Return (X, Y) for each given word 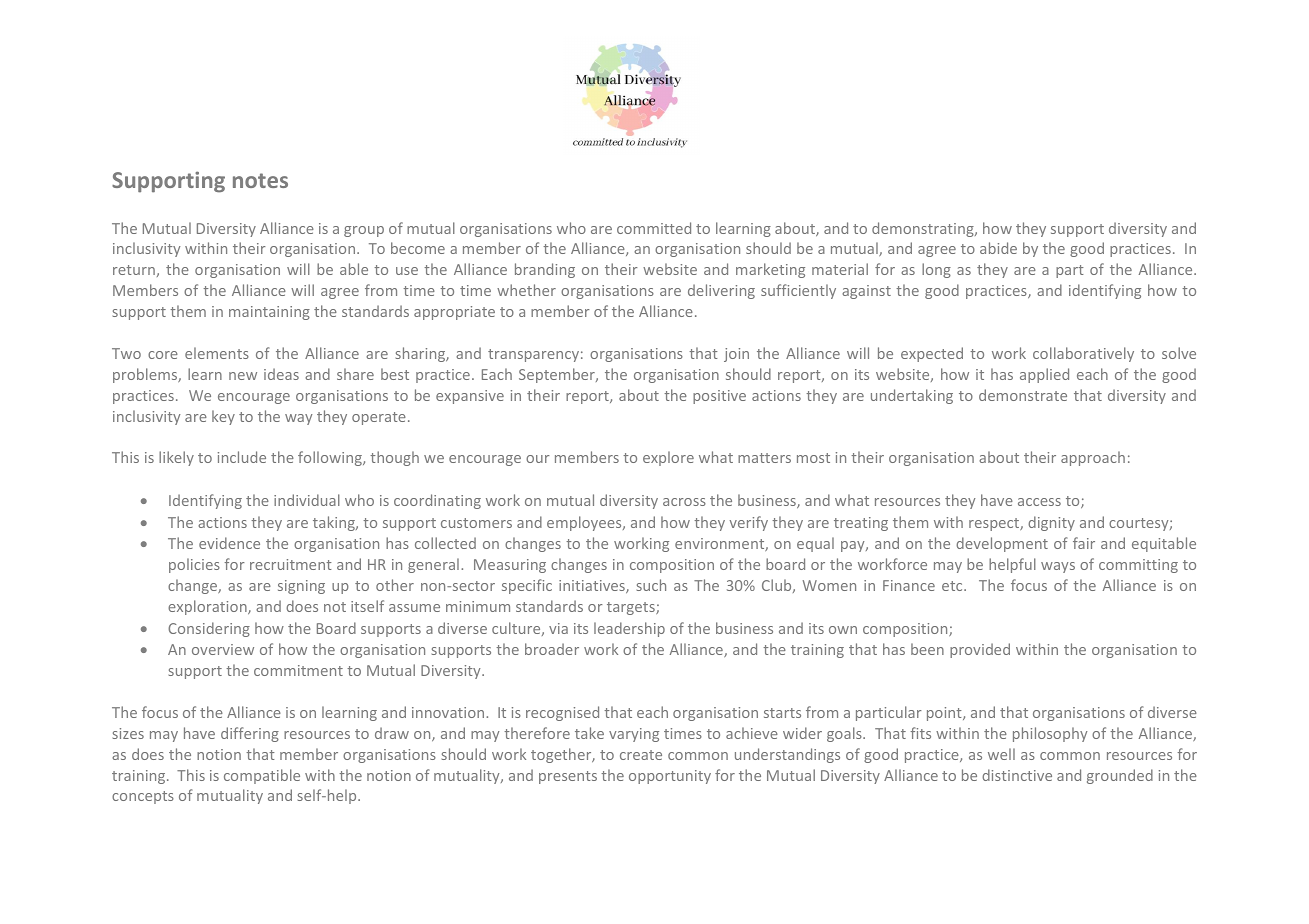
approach (1093, 458)
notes (260, 180)
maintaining (269, 313)
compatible (262, 776)
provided (980, 650)
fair (1084, 543)
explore (668, 458)
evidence (229, 543)
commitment (298, 670)
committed (654, 228)
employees (585, 523)
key (223, 417)
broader (552, 649)
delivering (721, 291)
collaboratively (1083, 354)
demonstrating (924, 229)
